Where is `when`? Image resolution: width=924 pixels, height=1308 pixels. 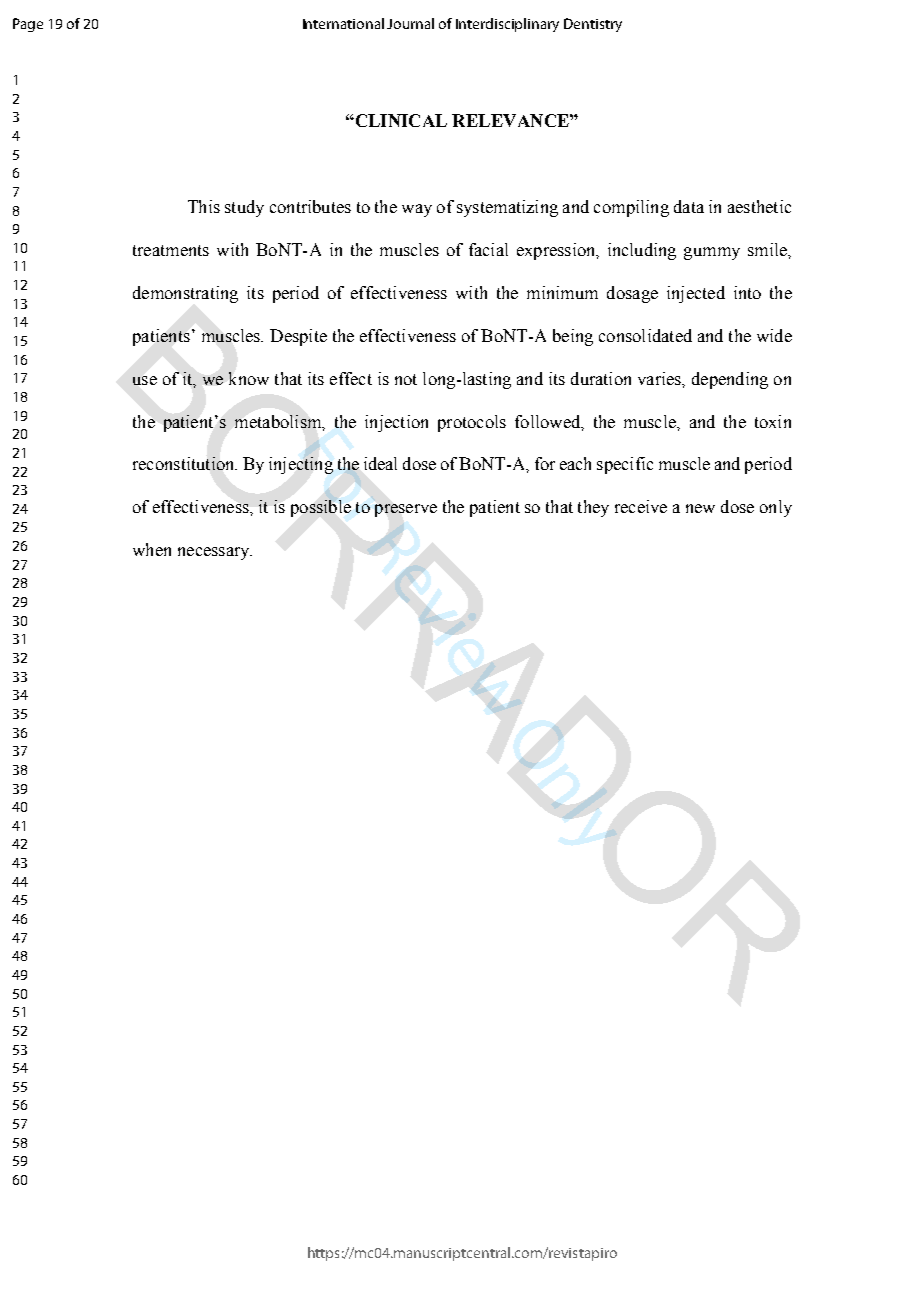
when is located at coordinates (152, 549).
